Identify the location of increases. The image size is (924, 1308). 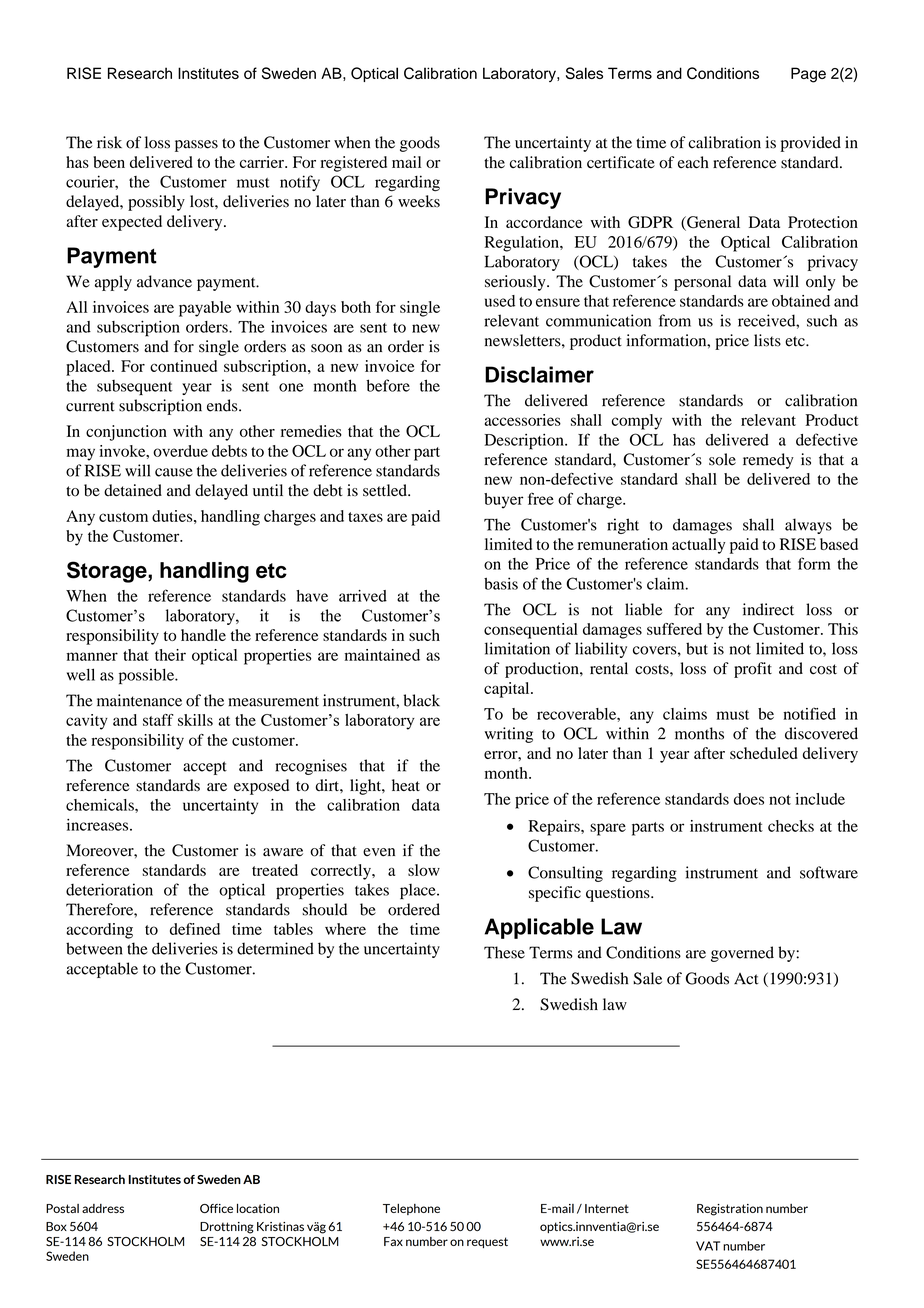
(99, 825).
